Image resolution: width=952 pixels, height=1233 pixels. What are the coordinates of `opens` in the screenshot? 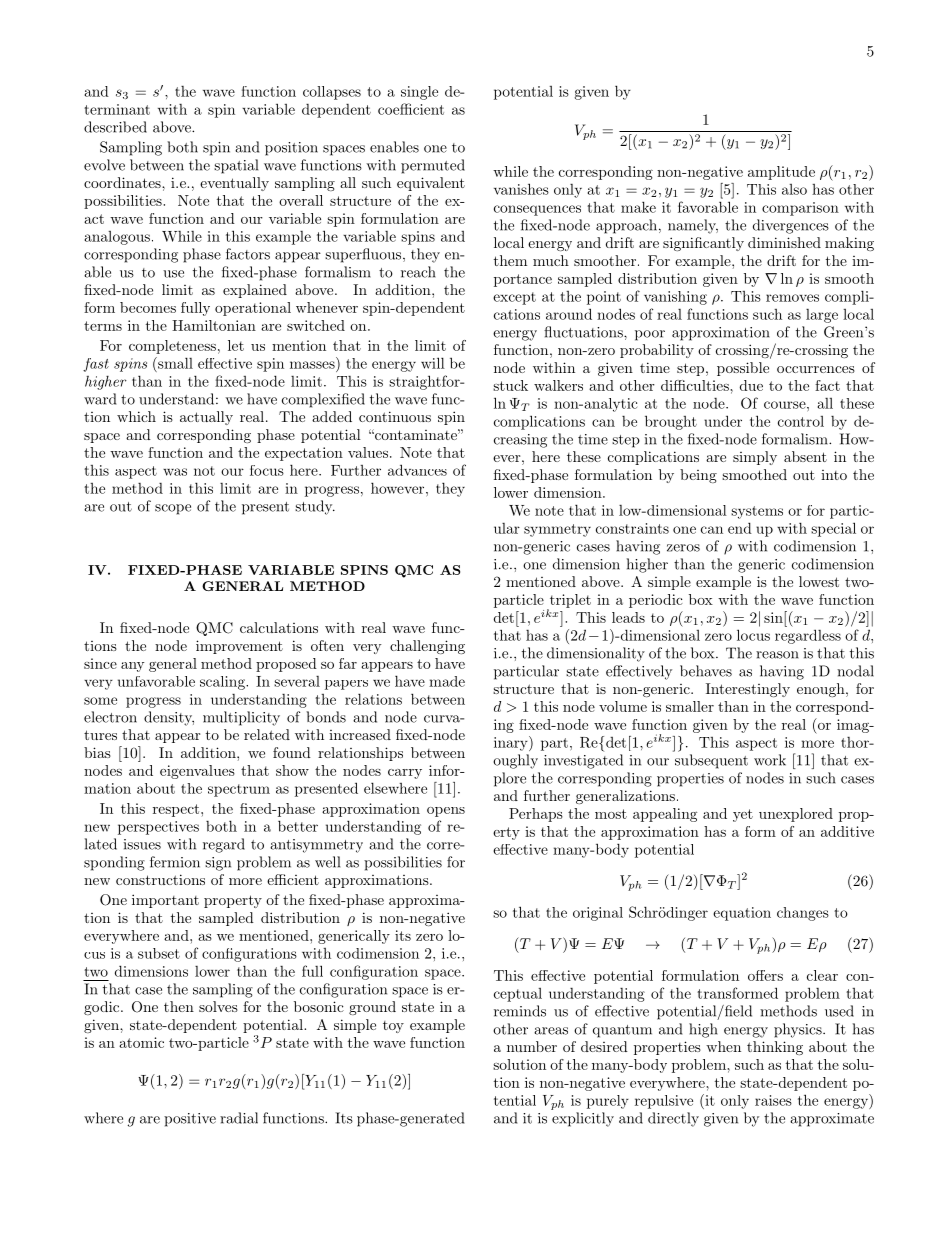 It's located at (446, 812).
